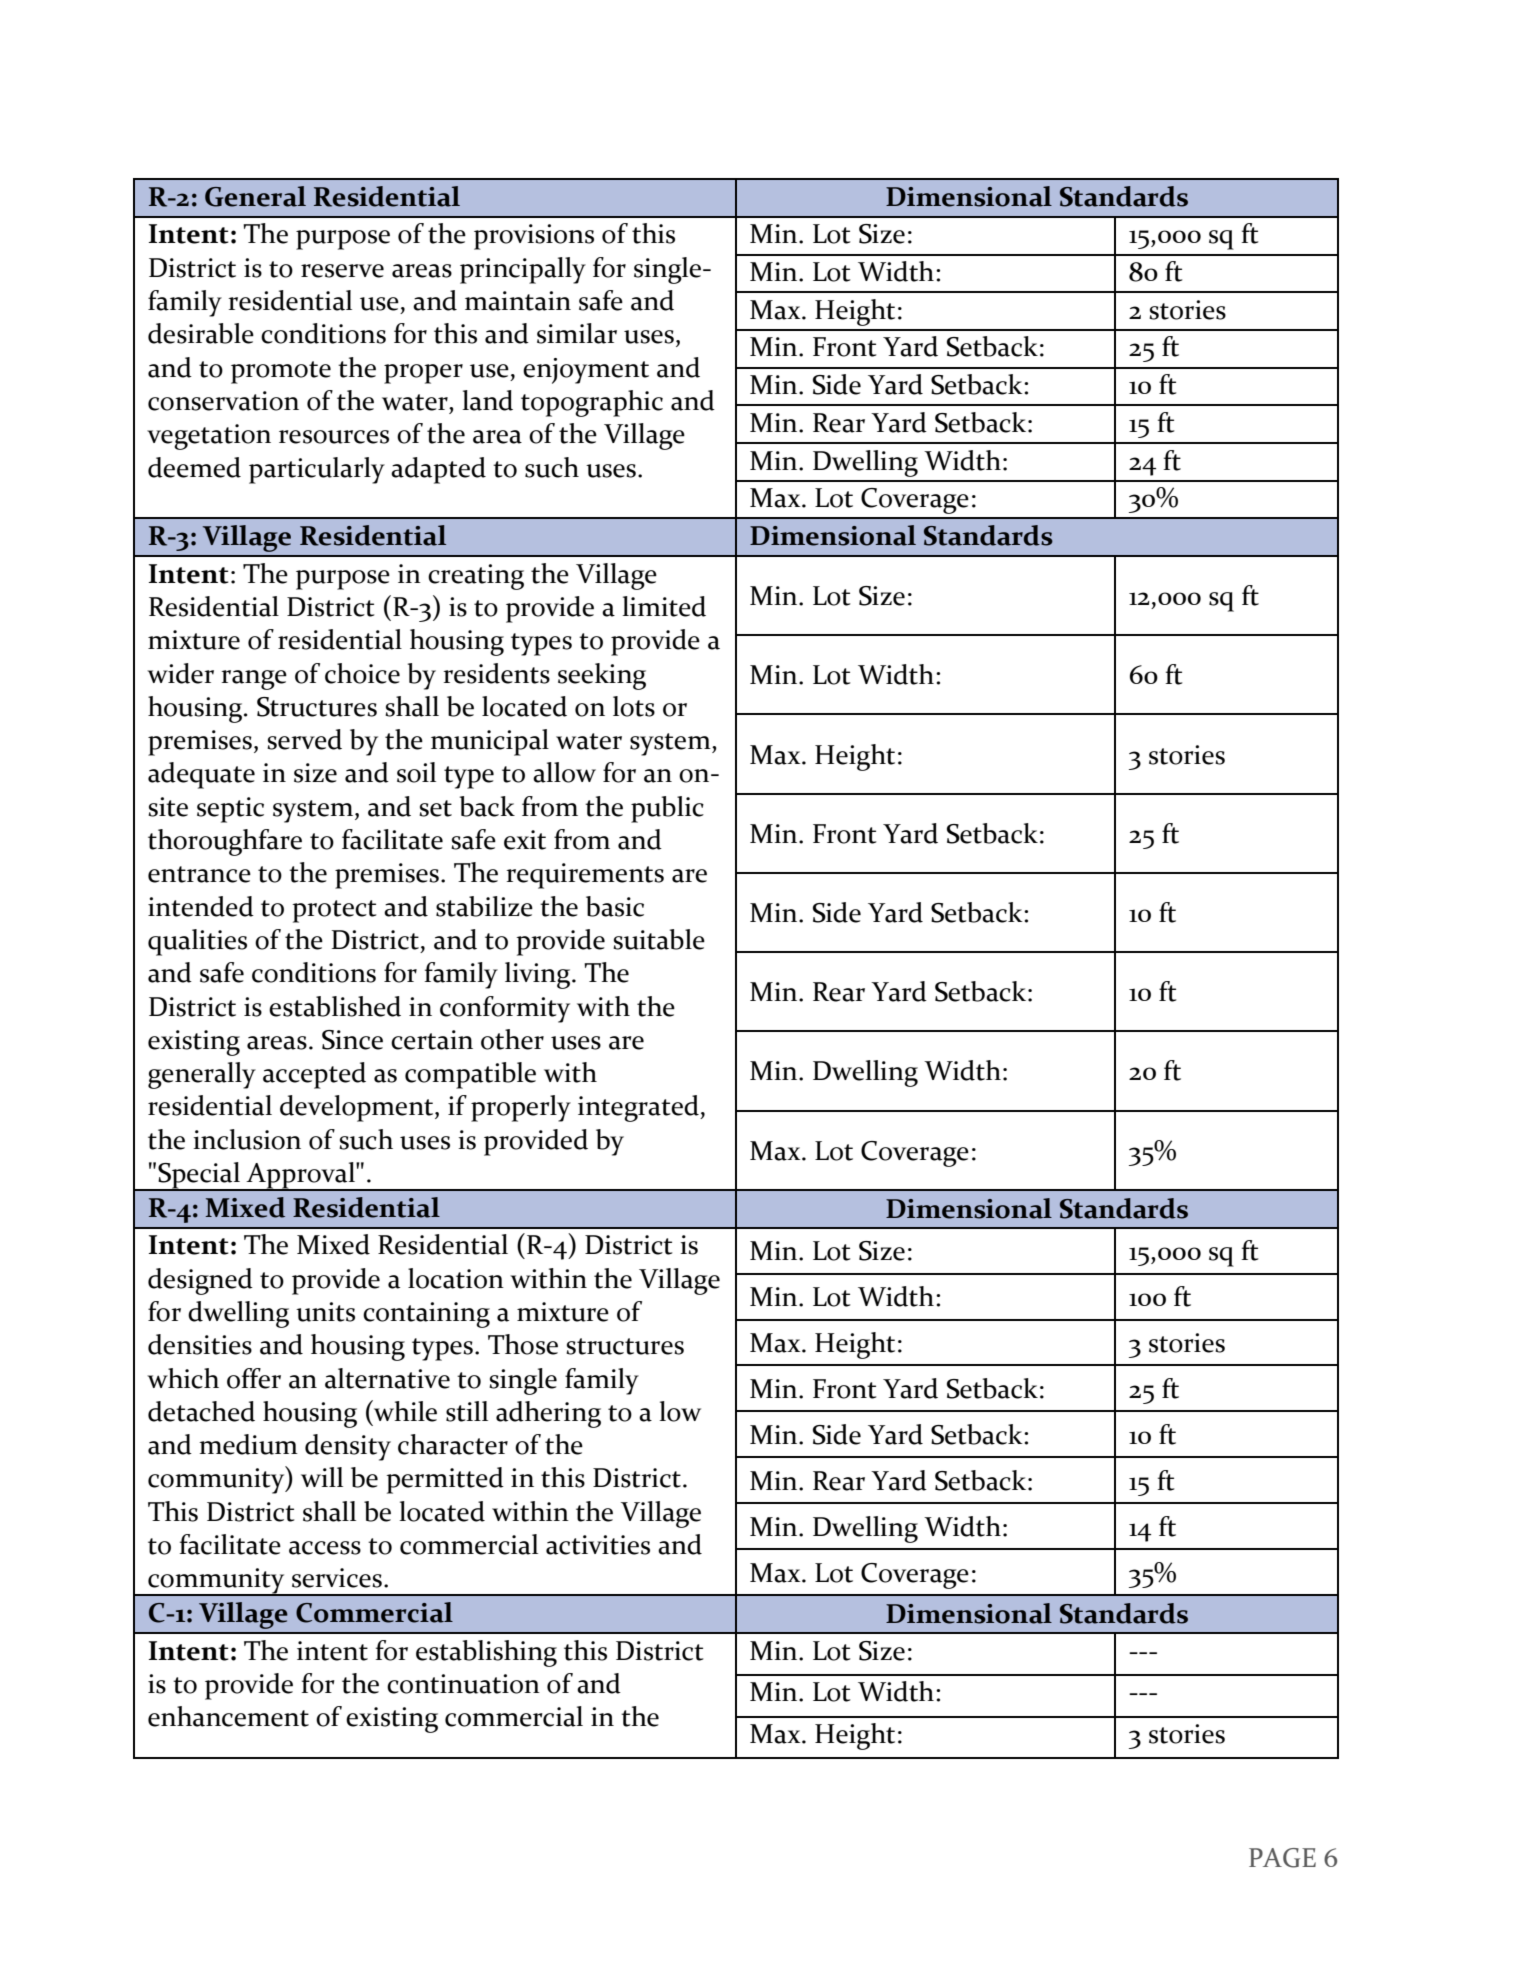 This image has height=1964, width=1517. Describe the element at coordinates (228, 1716) in the image. I see `enhancement` at that location.
